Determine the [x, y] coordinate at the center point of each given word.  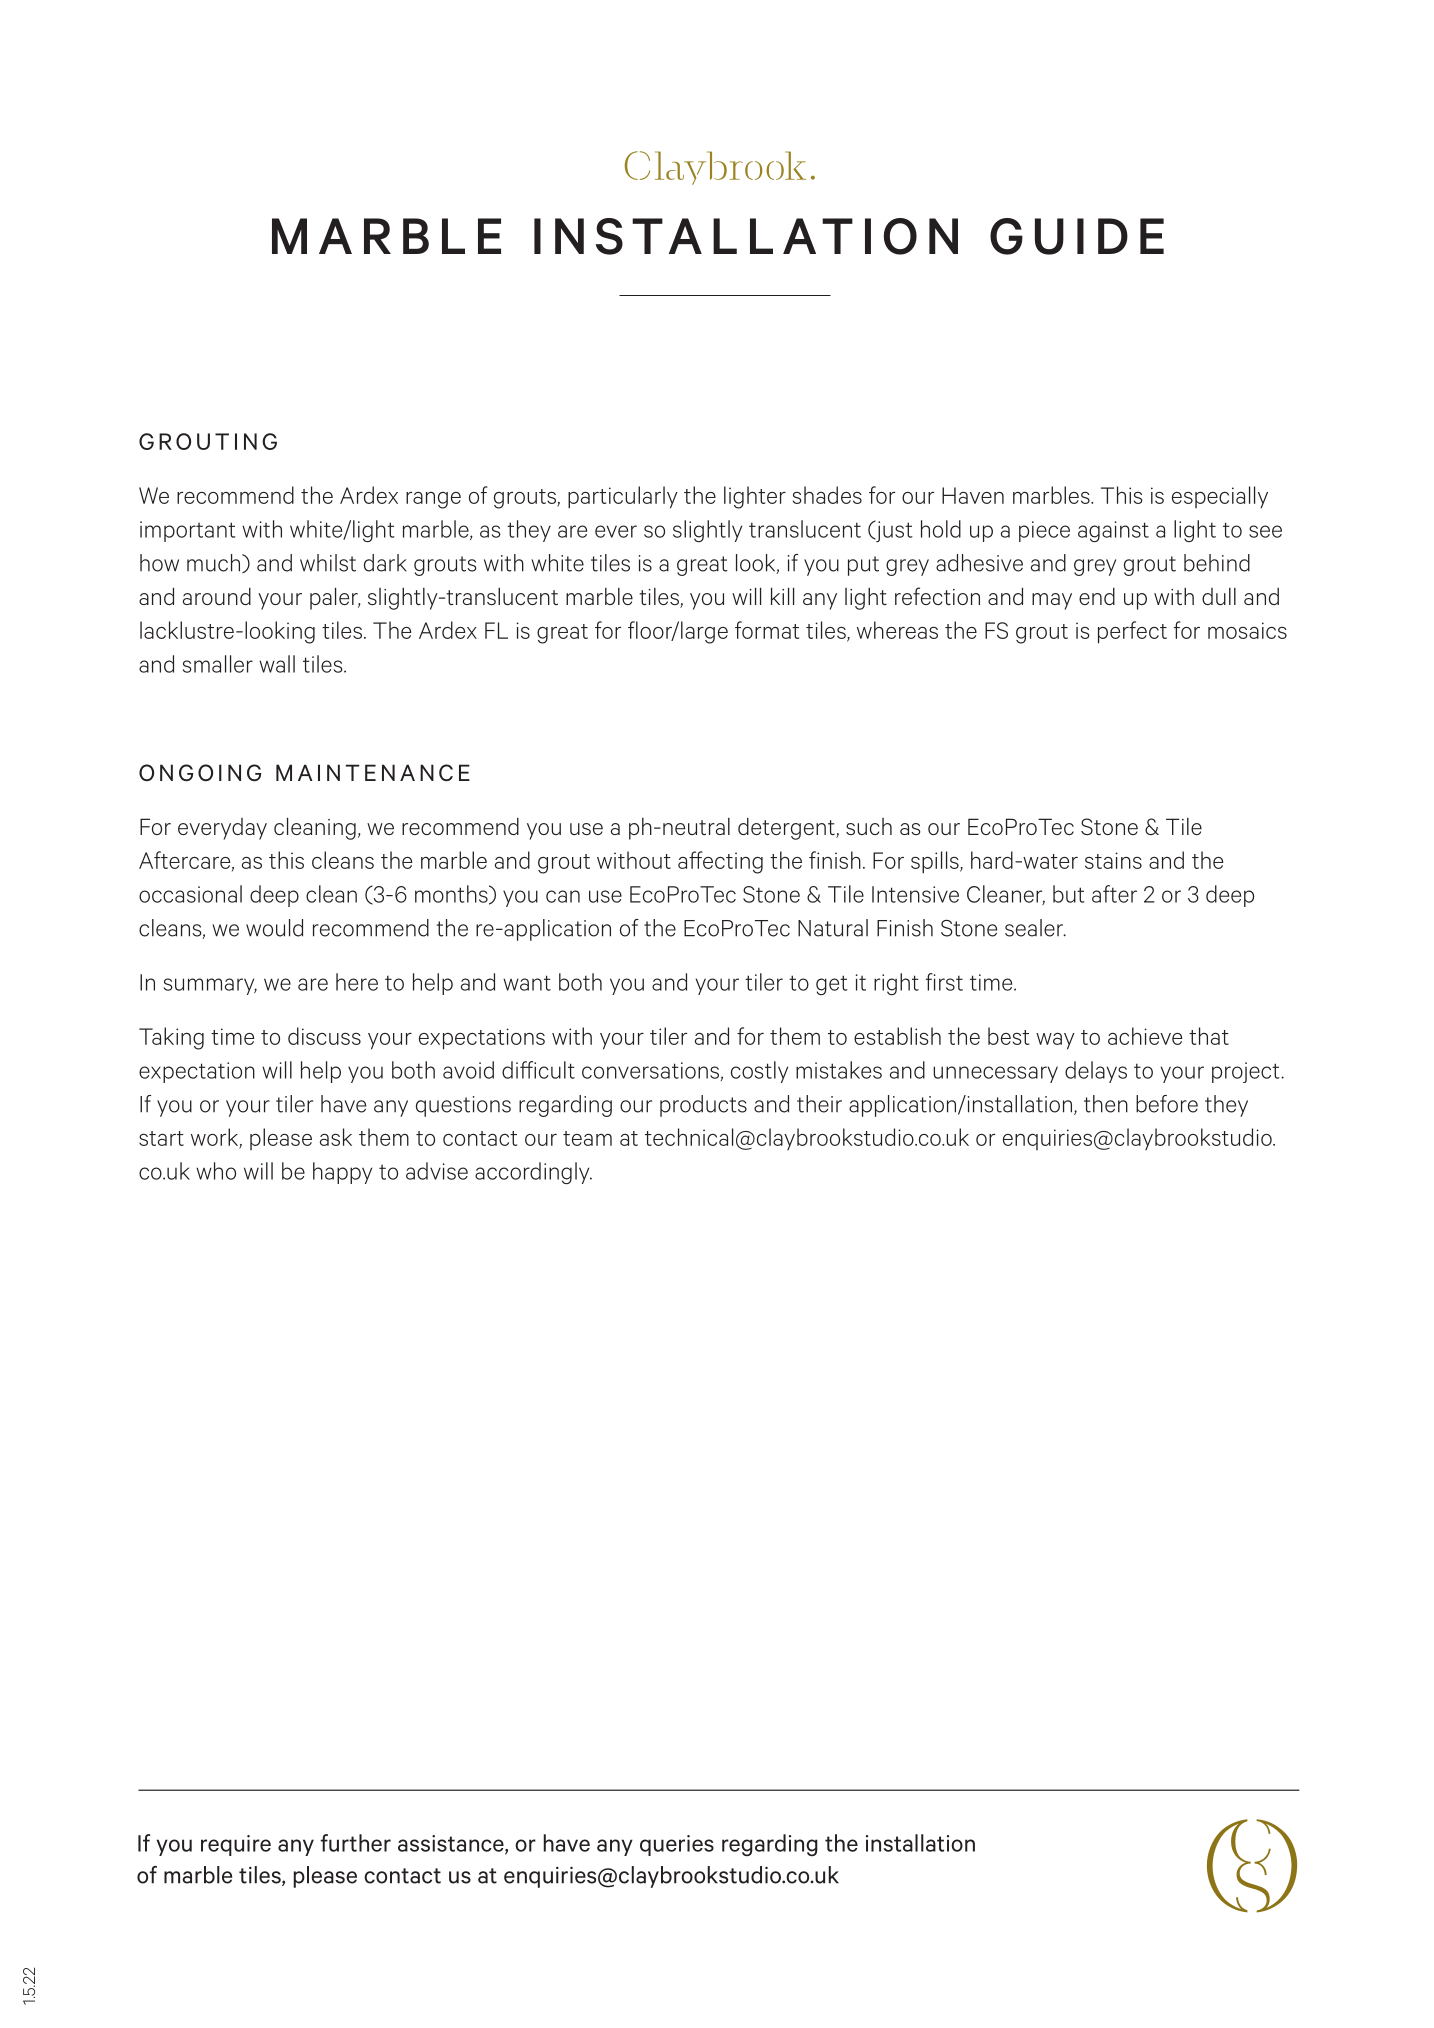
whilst [328, 563]
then [1106, 1104]
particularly [623, 497]
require [236, 1845]
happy [342, 1173]
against [1113, 531]
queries [677, 1845]
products [703, 1106]
